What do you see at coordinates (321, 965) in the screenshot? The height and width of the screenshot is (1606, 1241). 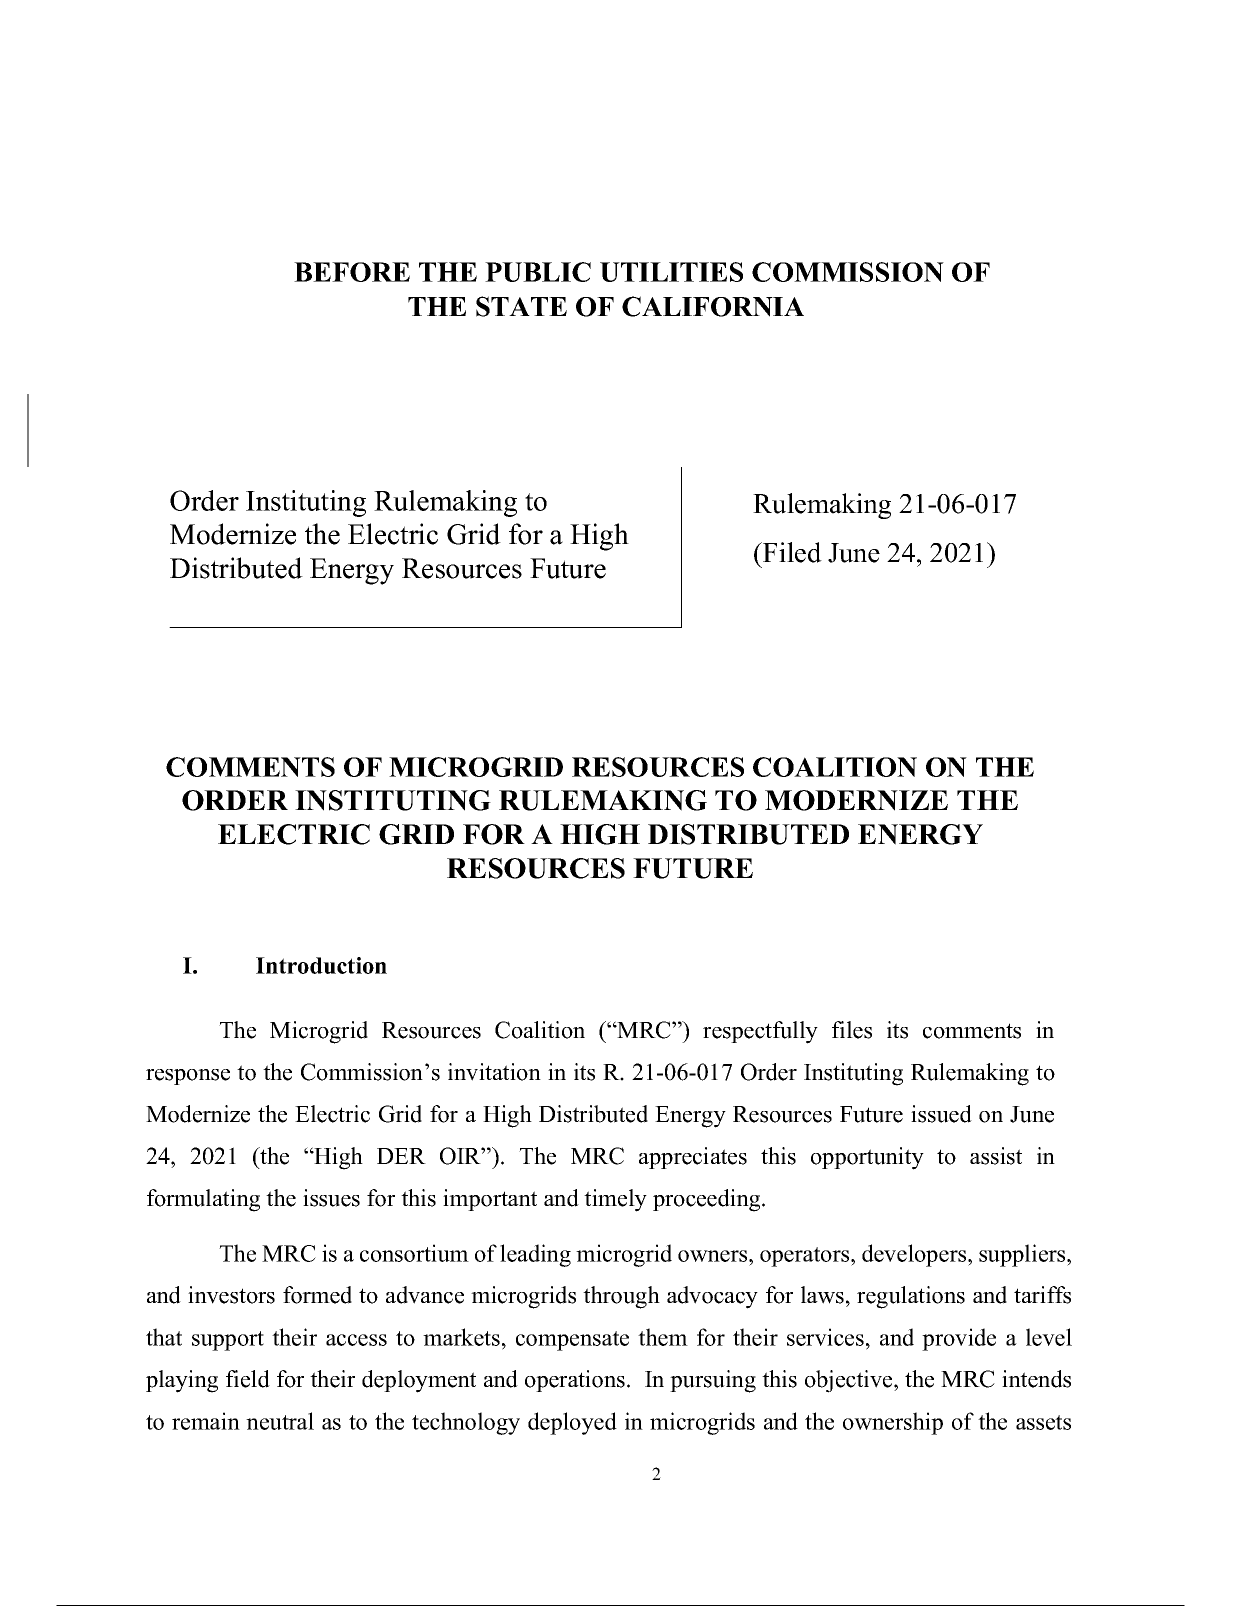 I see `Introduction` at bounding box center [321, 965].
